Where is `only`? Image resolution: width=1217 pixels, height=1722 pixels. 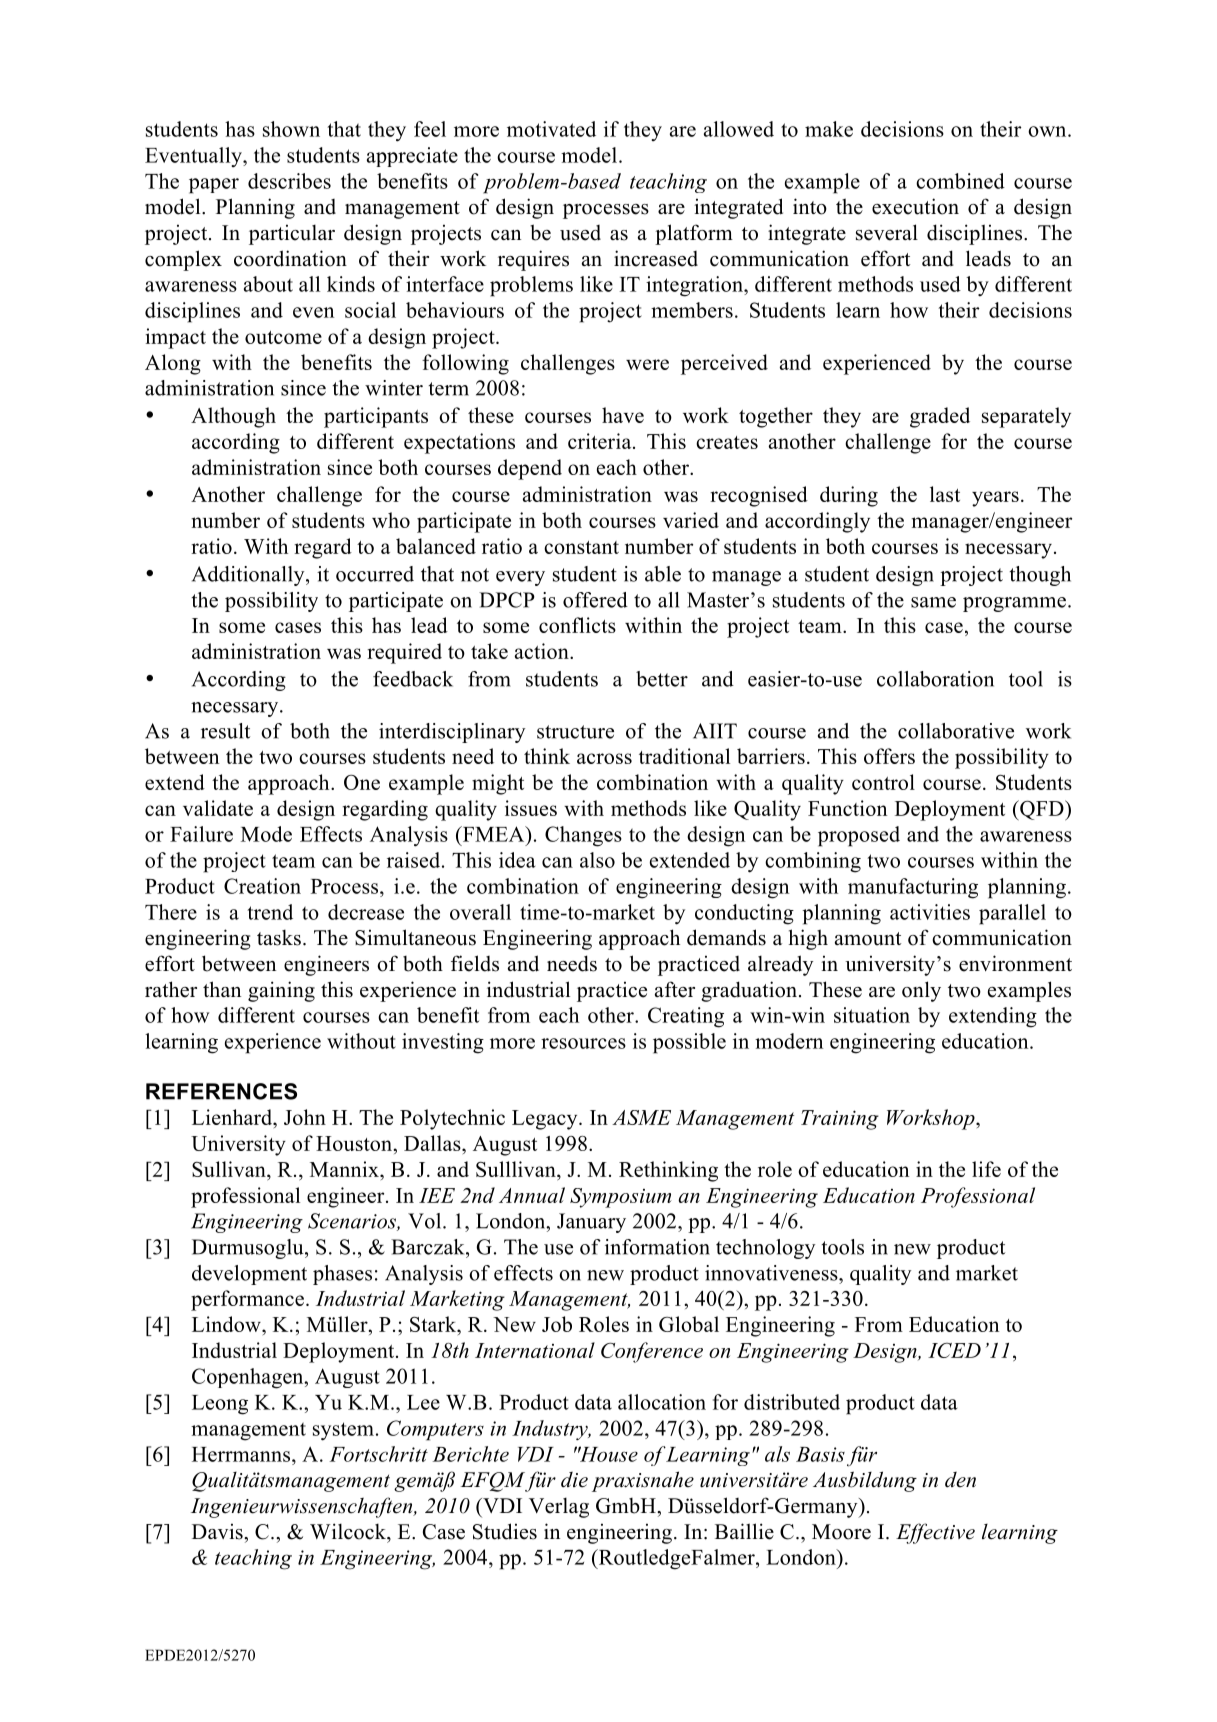
only is located at coordinates (921, 991).
